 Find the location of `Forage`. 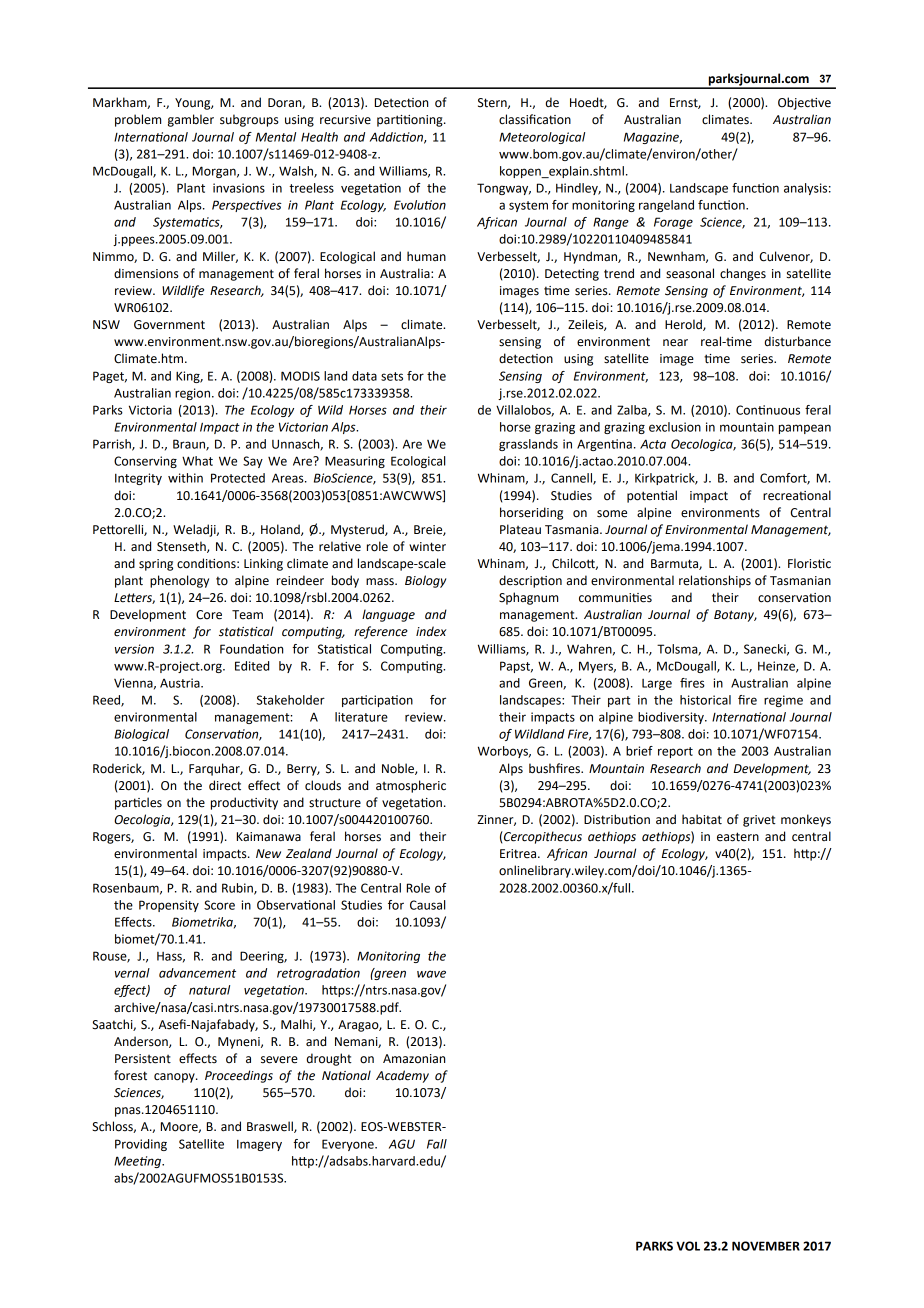

Forage is located at coordinates (673, 223).
